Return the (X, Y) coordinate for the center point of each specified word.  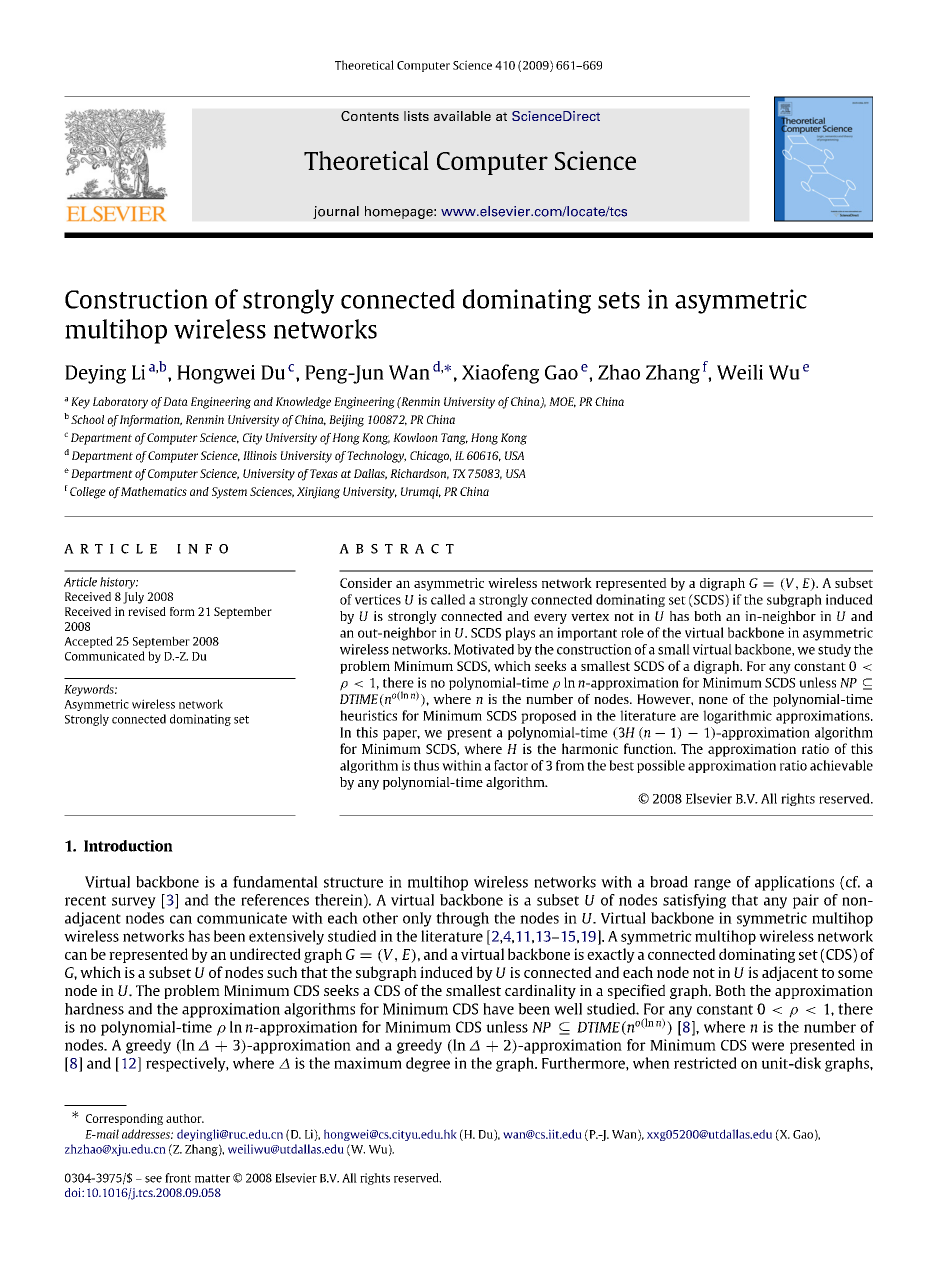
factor (511, 765)
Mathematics (154, 491)
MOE (562, 402)
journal (336, 212)
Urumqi (421, 493)
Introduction (128, 846)
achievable (841, 765)
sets (619, 300)
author (185, 1118)
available (462, 116)
